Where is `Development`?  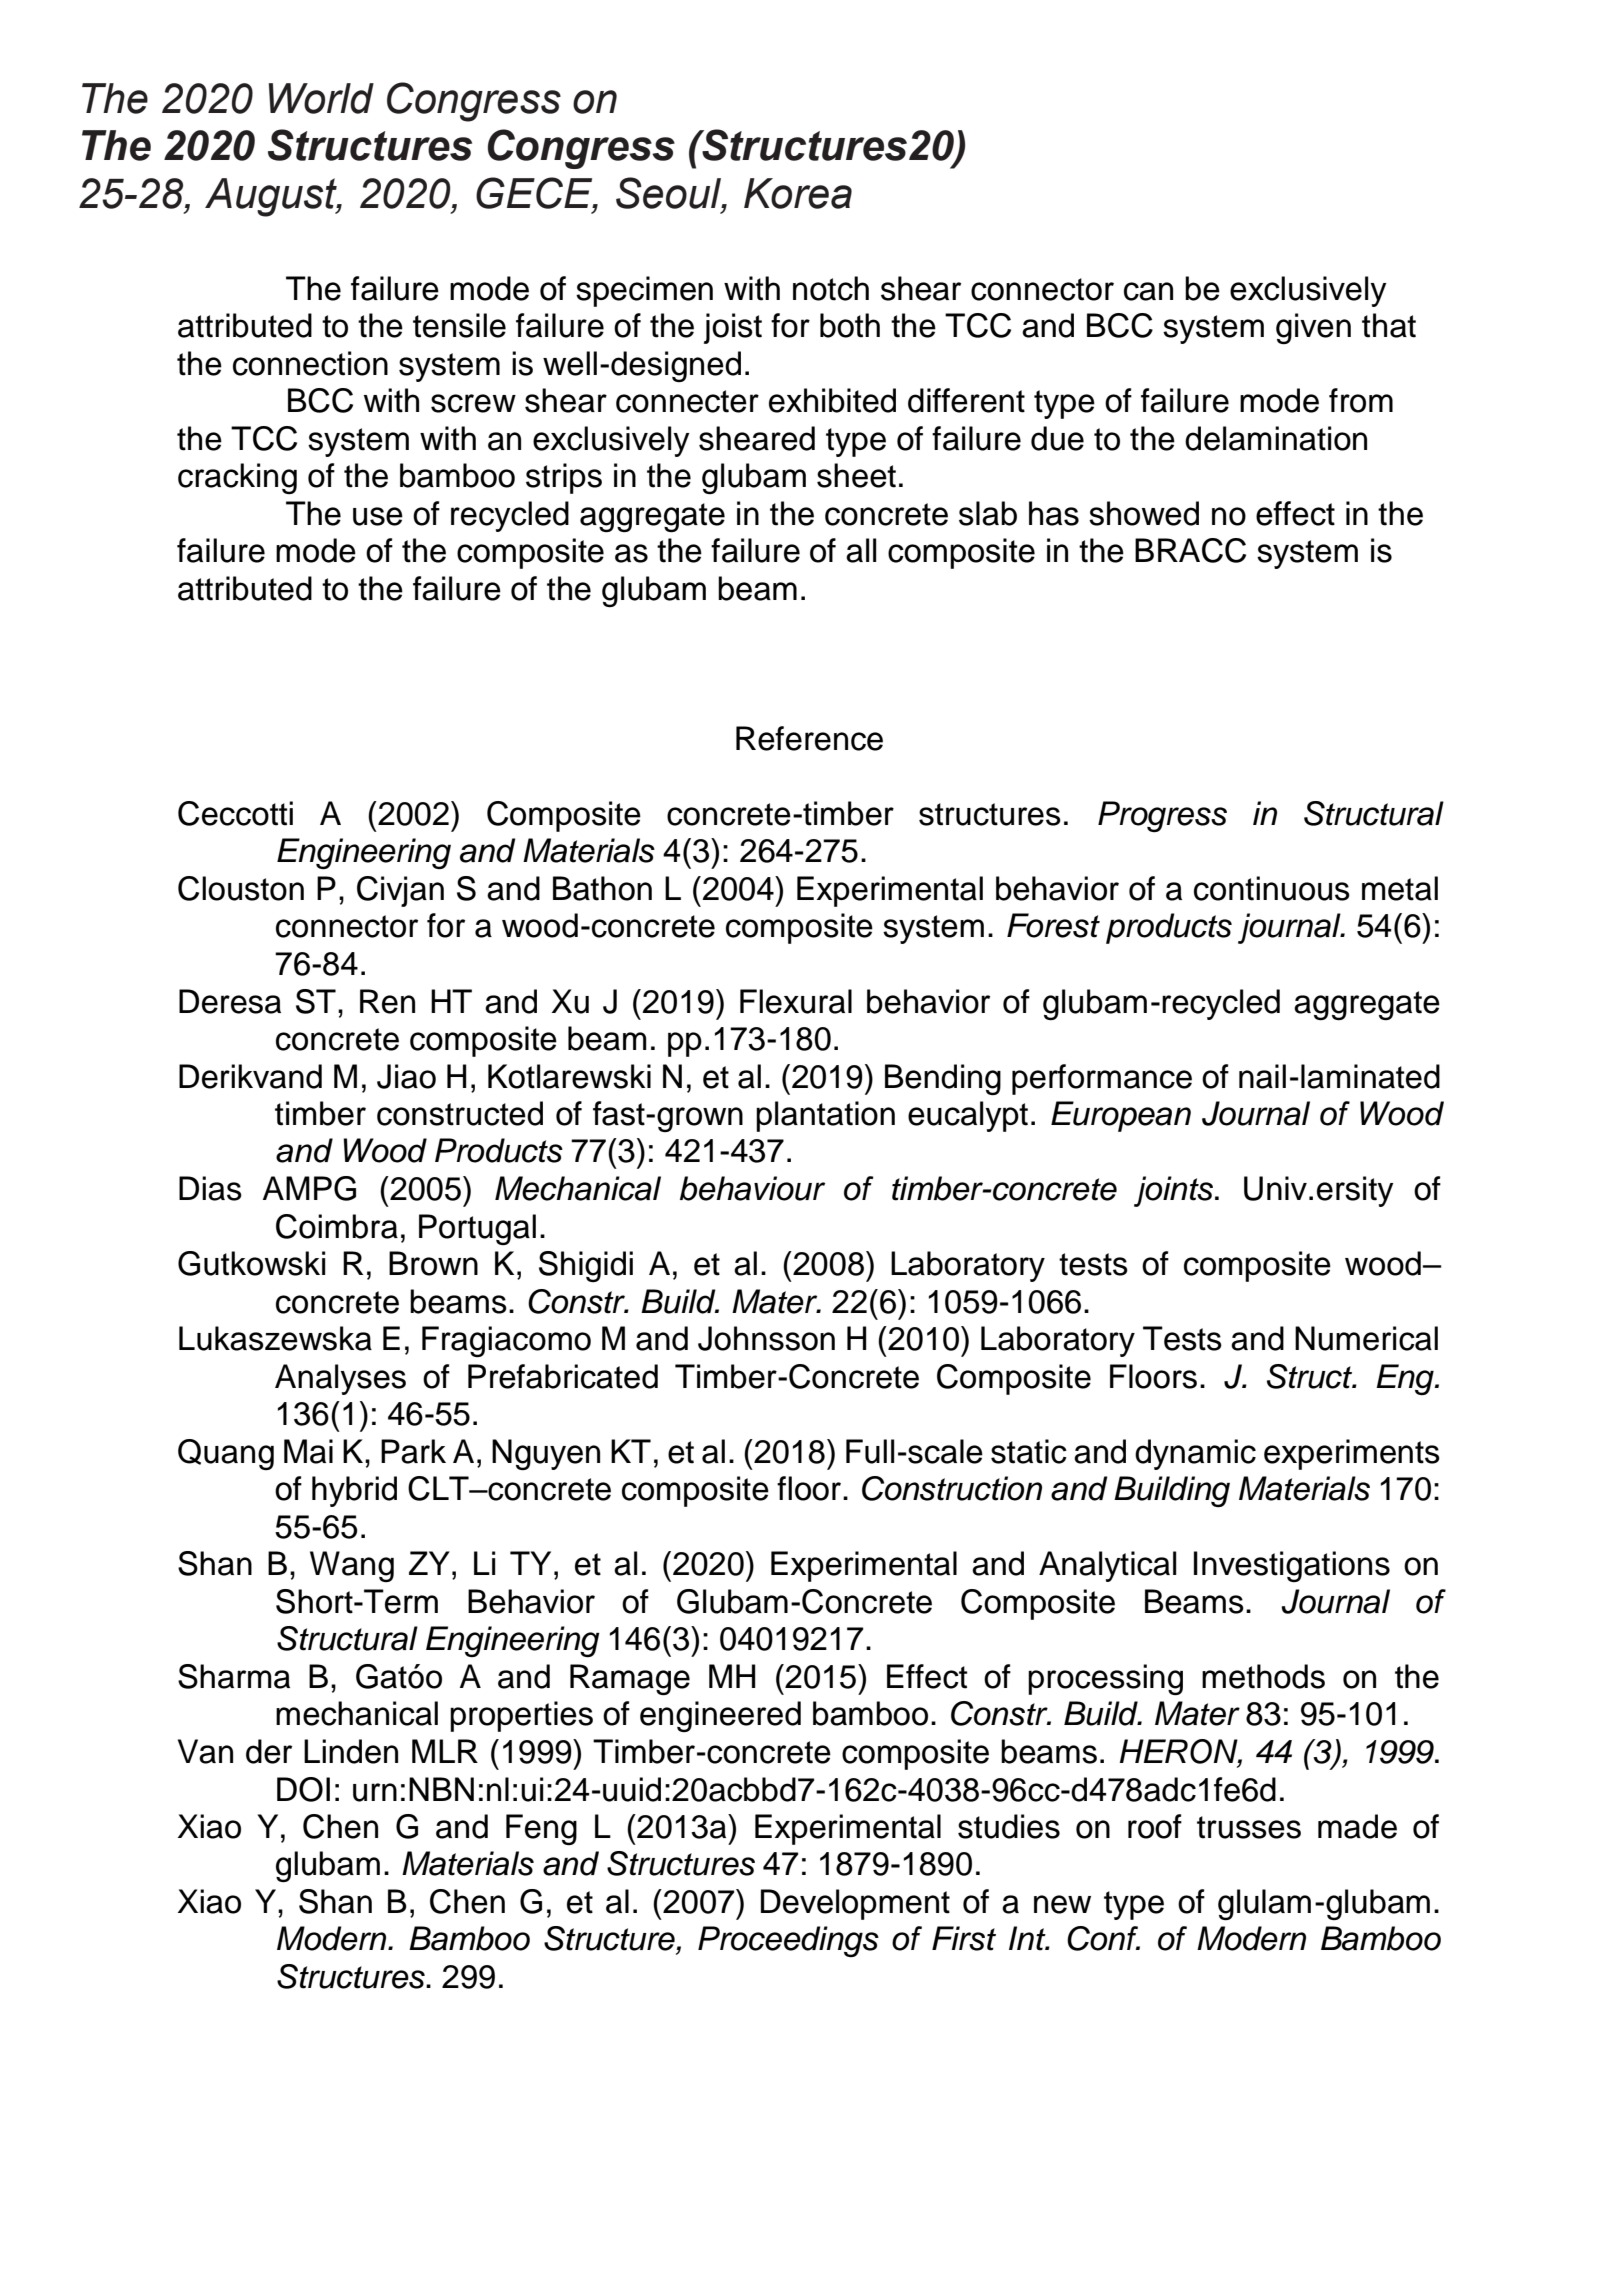 Development is located at coordinates (855, 1904).
